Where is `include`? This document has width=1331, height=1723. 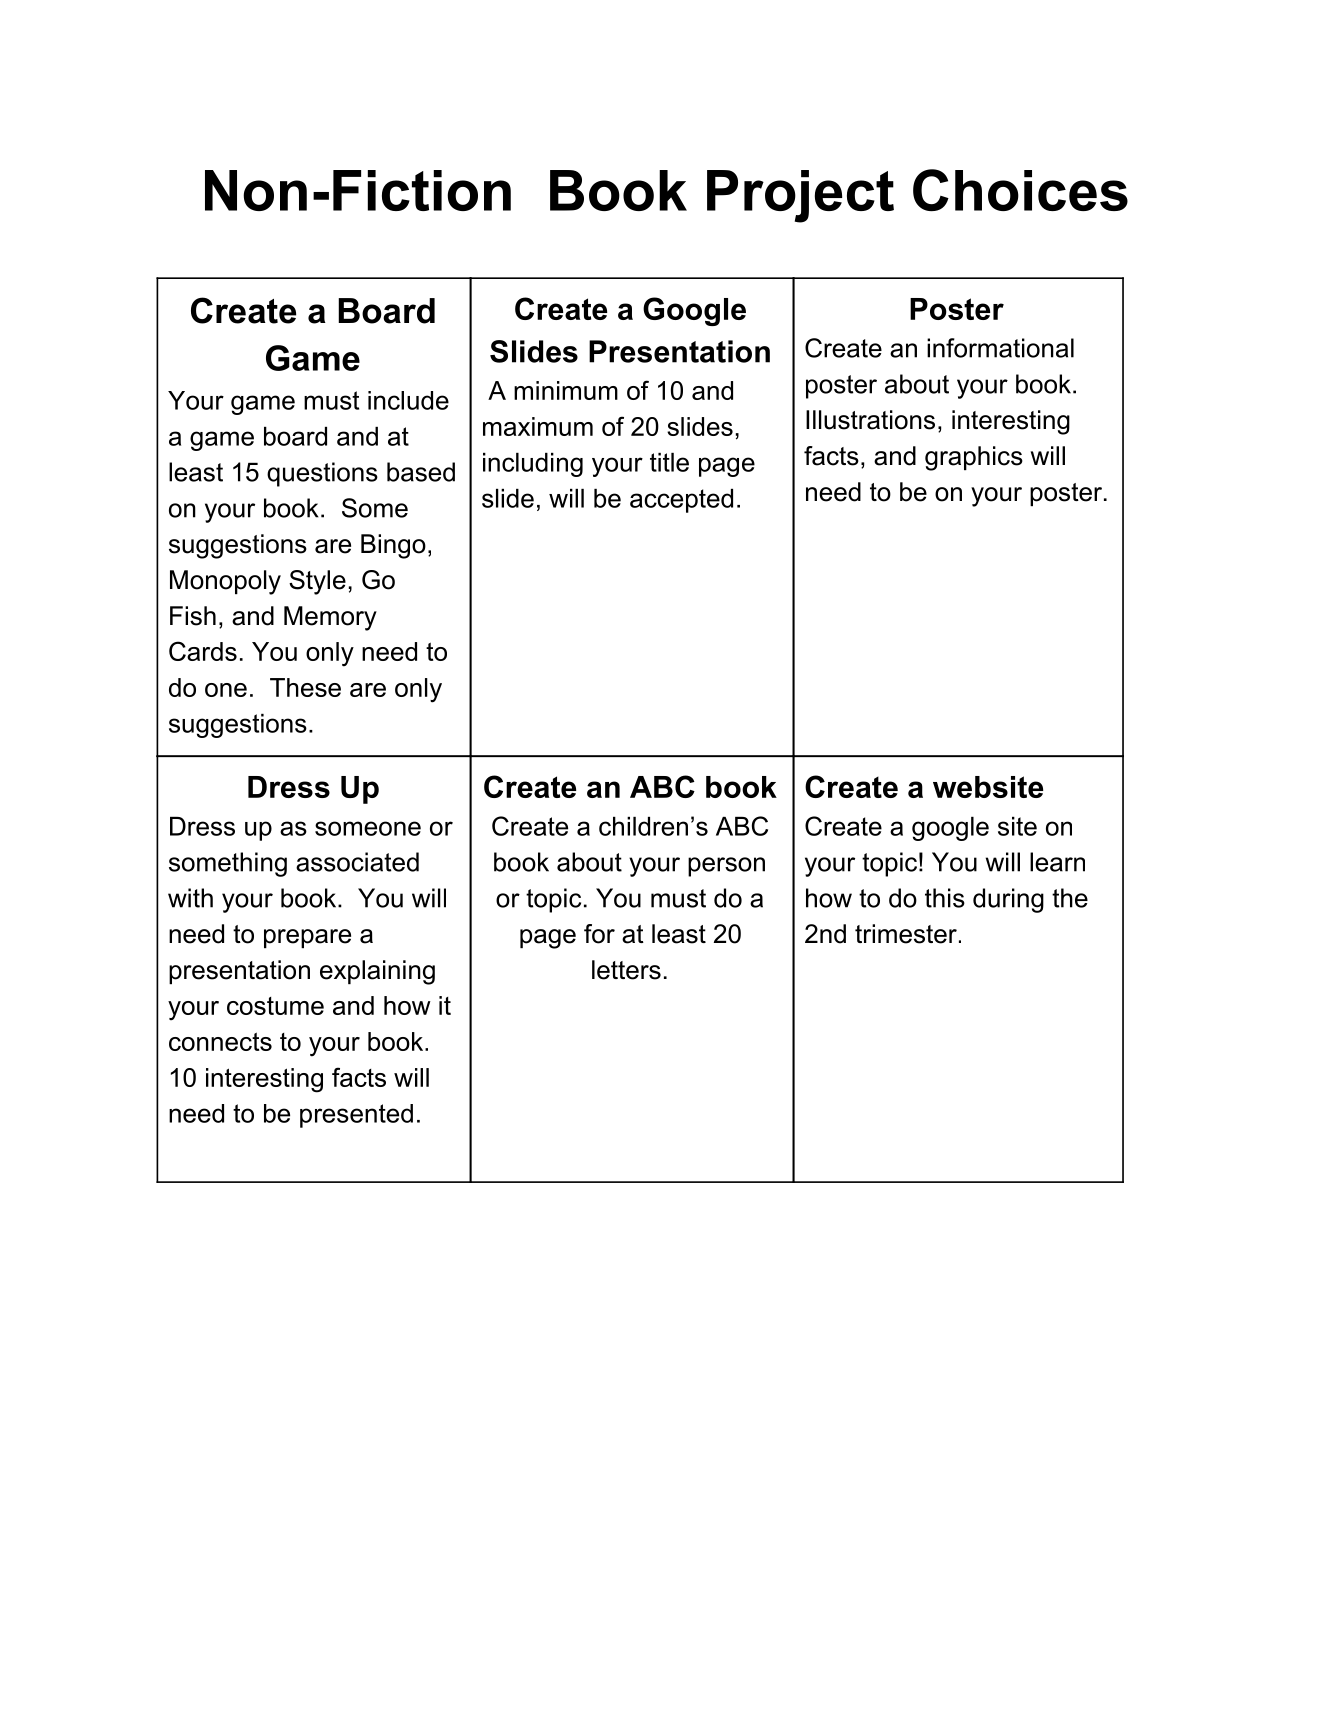
include is located at coordinates (408, 400).
